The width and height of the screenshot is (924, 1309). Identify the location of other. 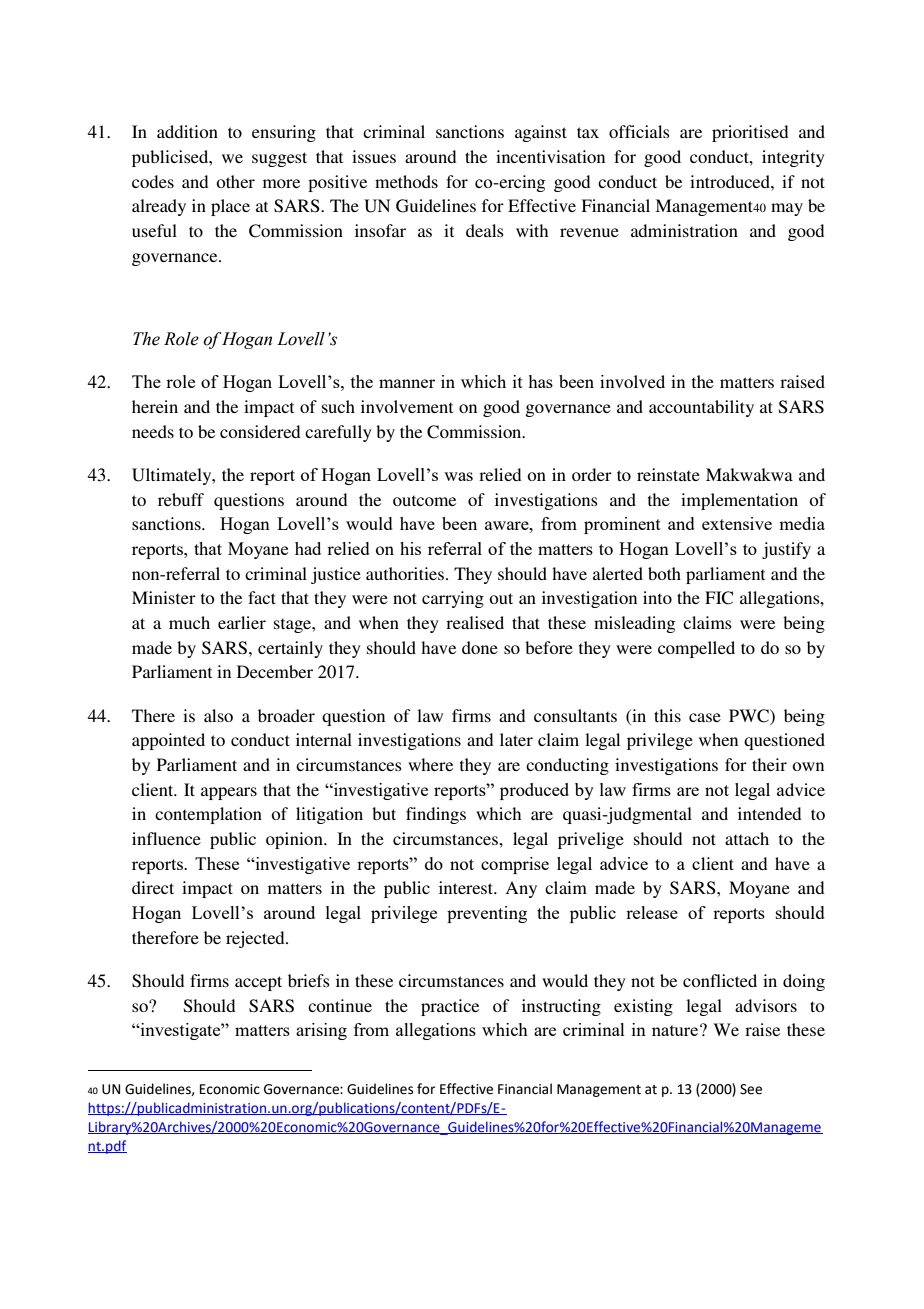
(235, 181).
